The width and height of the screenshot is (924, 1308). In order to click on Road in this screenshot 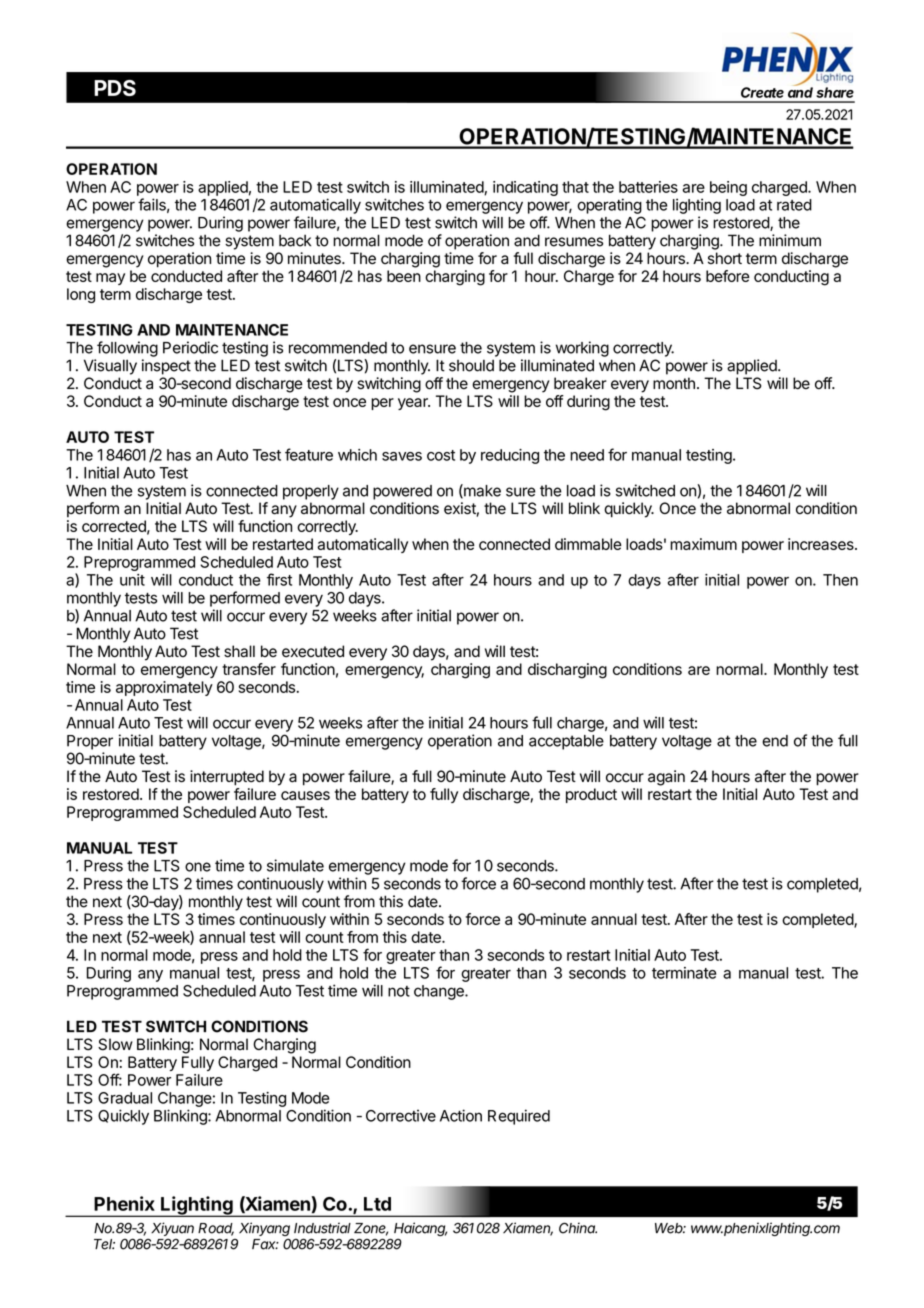, I will do `click(216, 1229)`.
